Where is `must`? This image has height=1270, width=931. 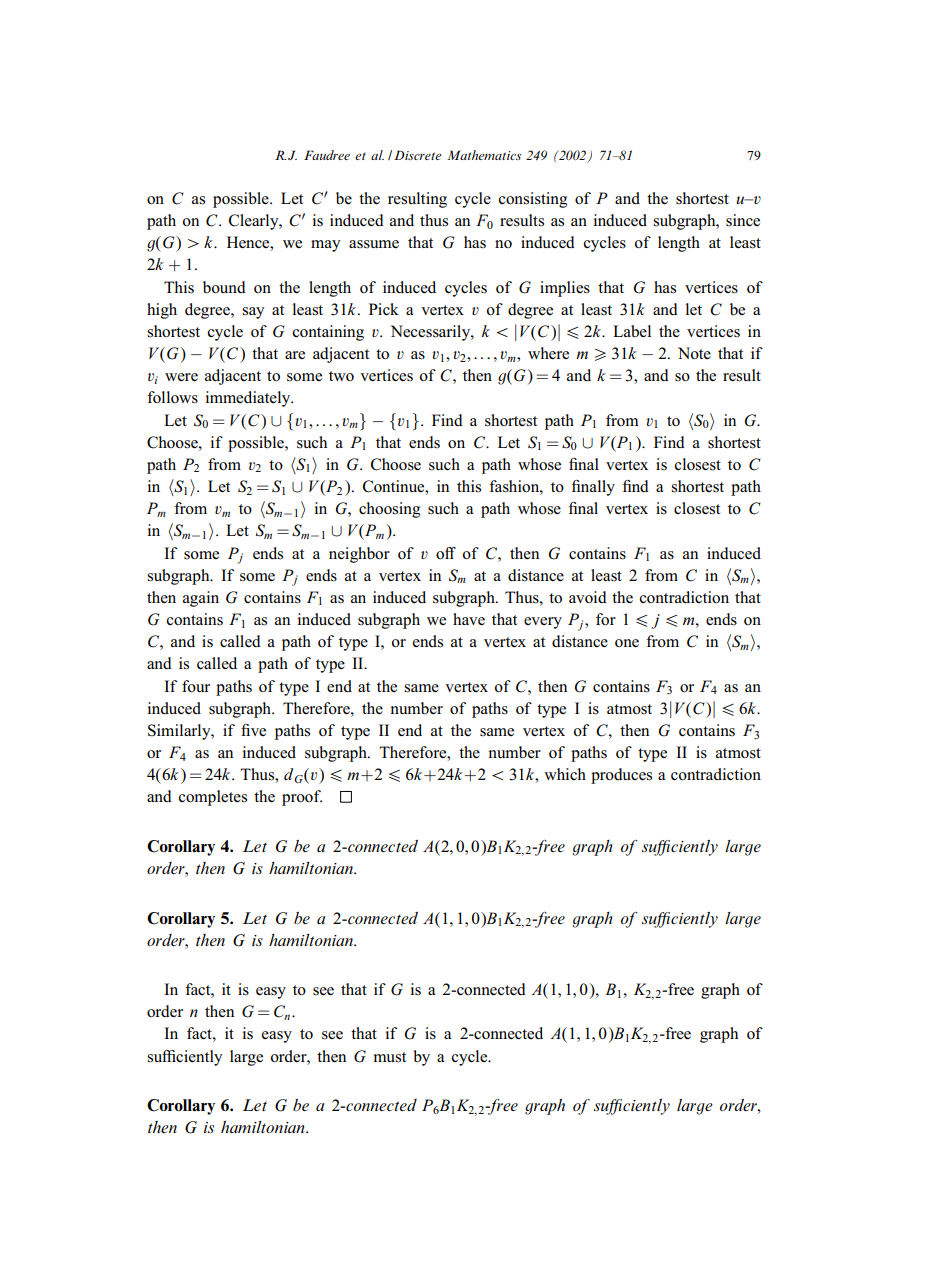 must is located at coordinates (390, 1057).
